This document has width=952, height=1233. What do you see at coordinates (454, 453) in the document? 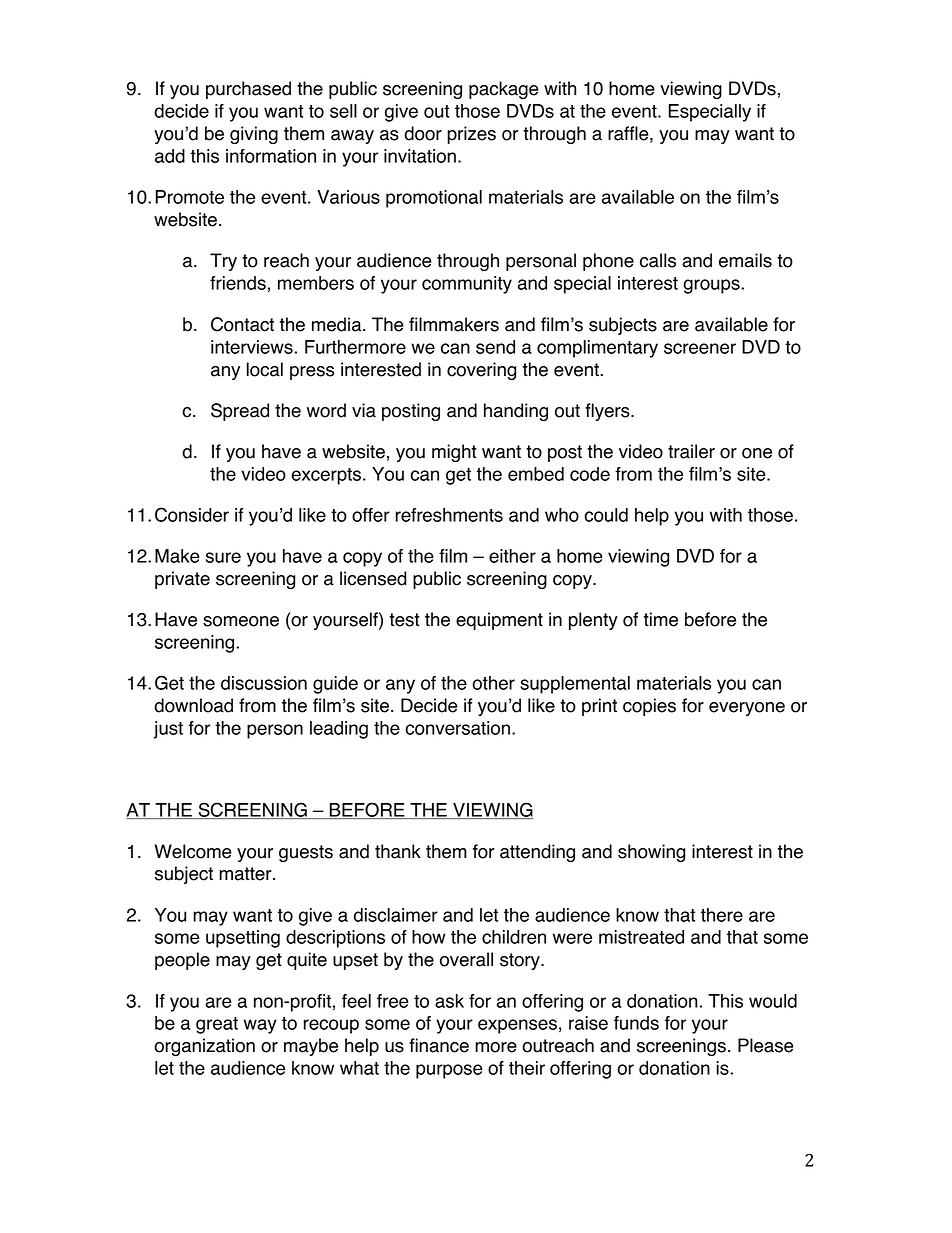
I see `might` at bounding box center [454, 453].
